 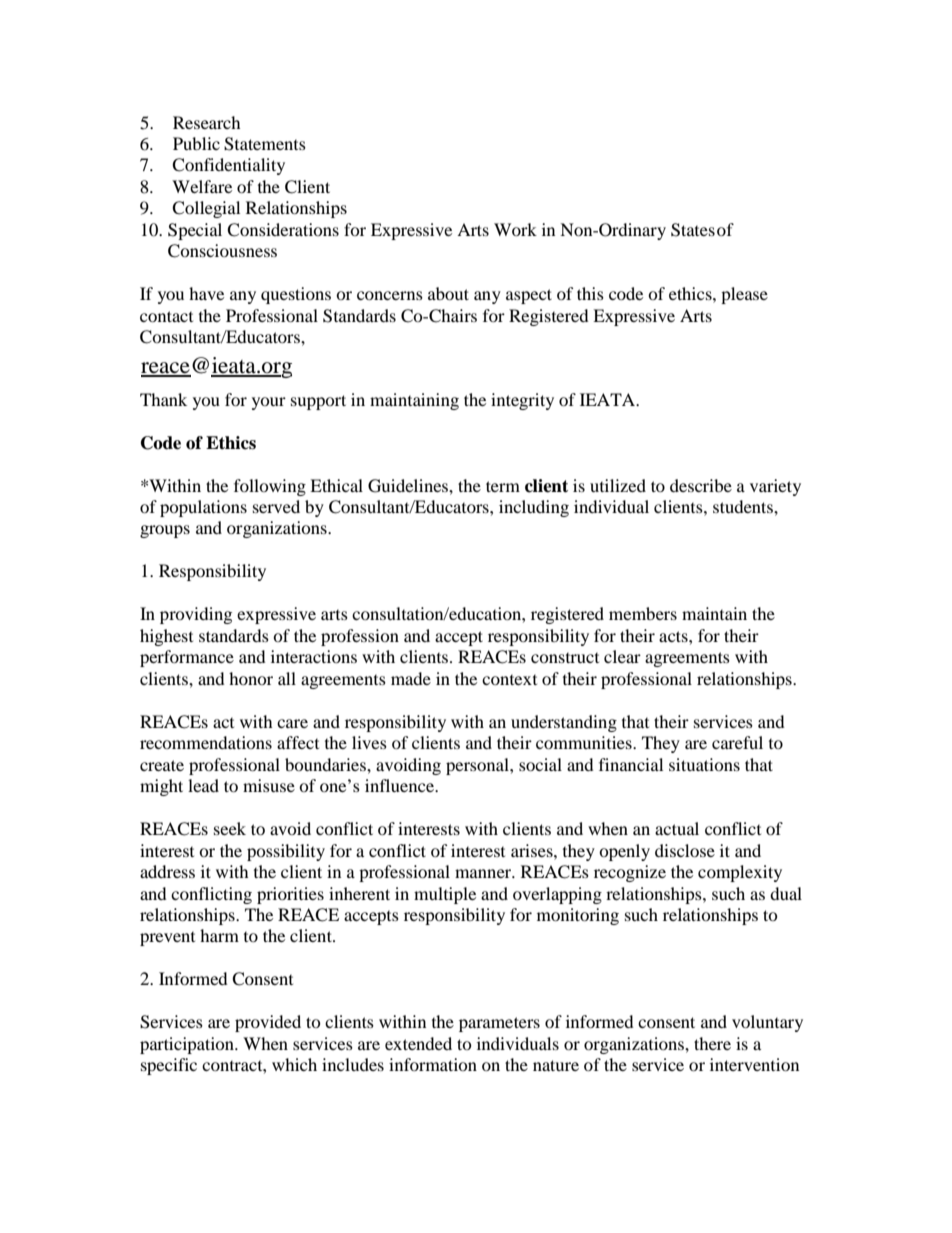 What do you see at coordinates (744, 295) in the screenshot?
I see `please` at bounding box center [744, 295].
